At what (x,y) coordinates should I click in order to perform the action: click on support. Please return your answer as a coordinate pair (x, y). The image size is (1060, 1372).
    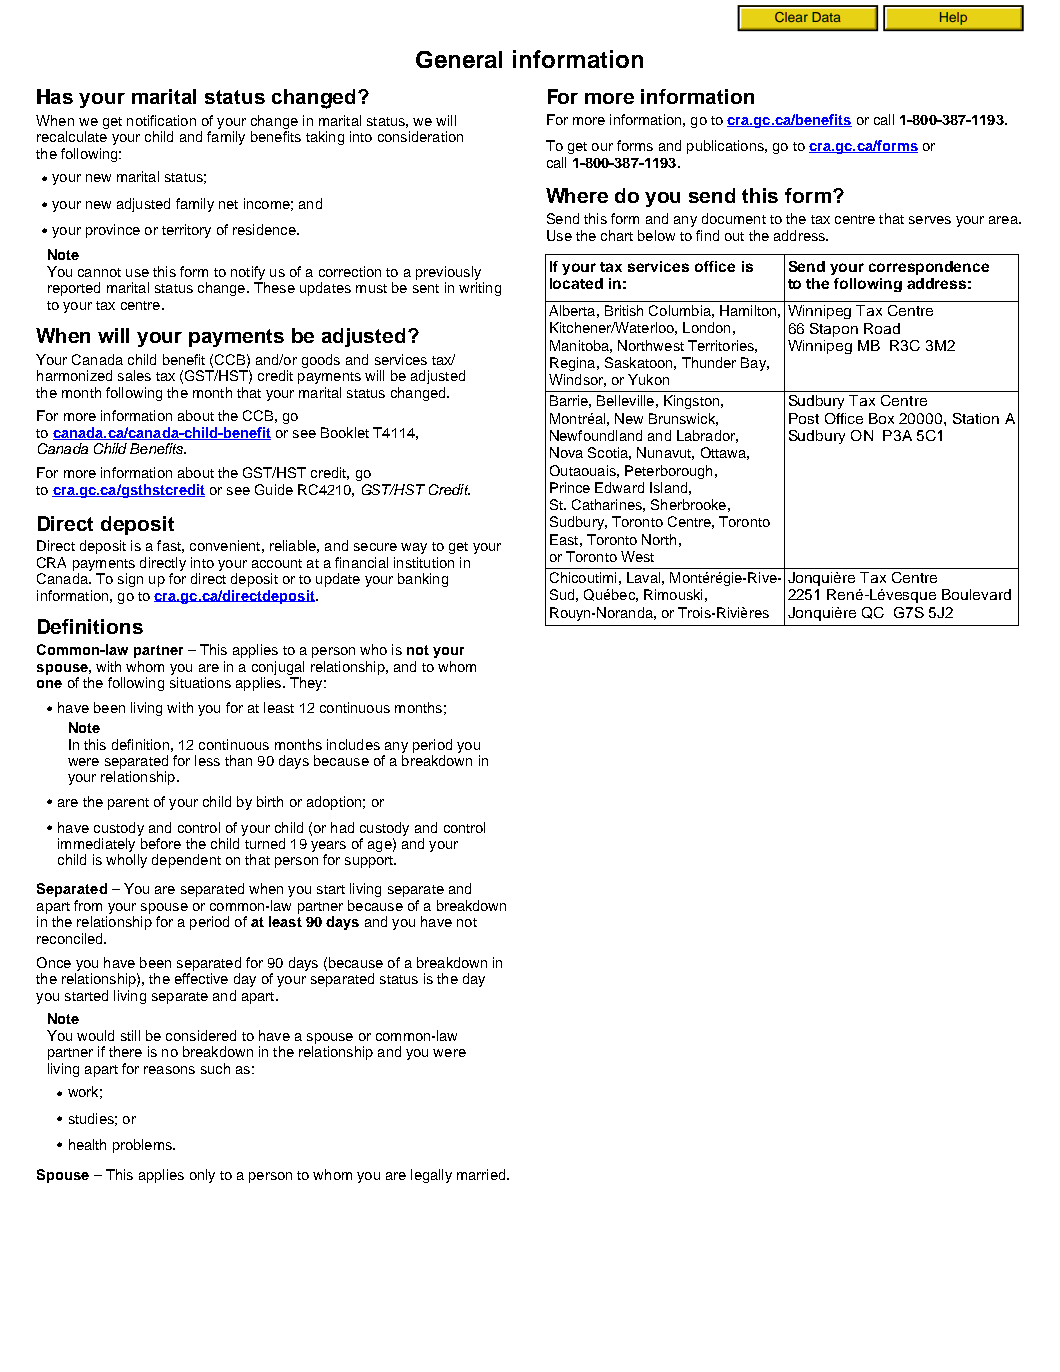
    Looking at the image, I should click on (370, 862).
